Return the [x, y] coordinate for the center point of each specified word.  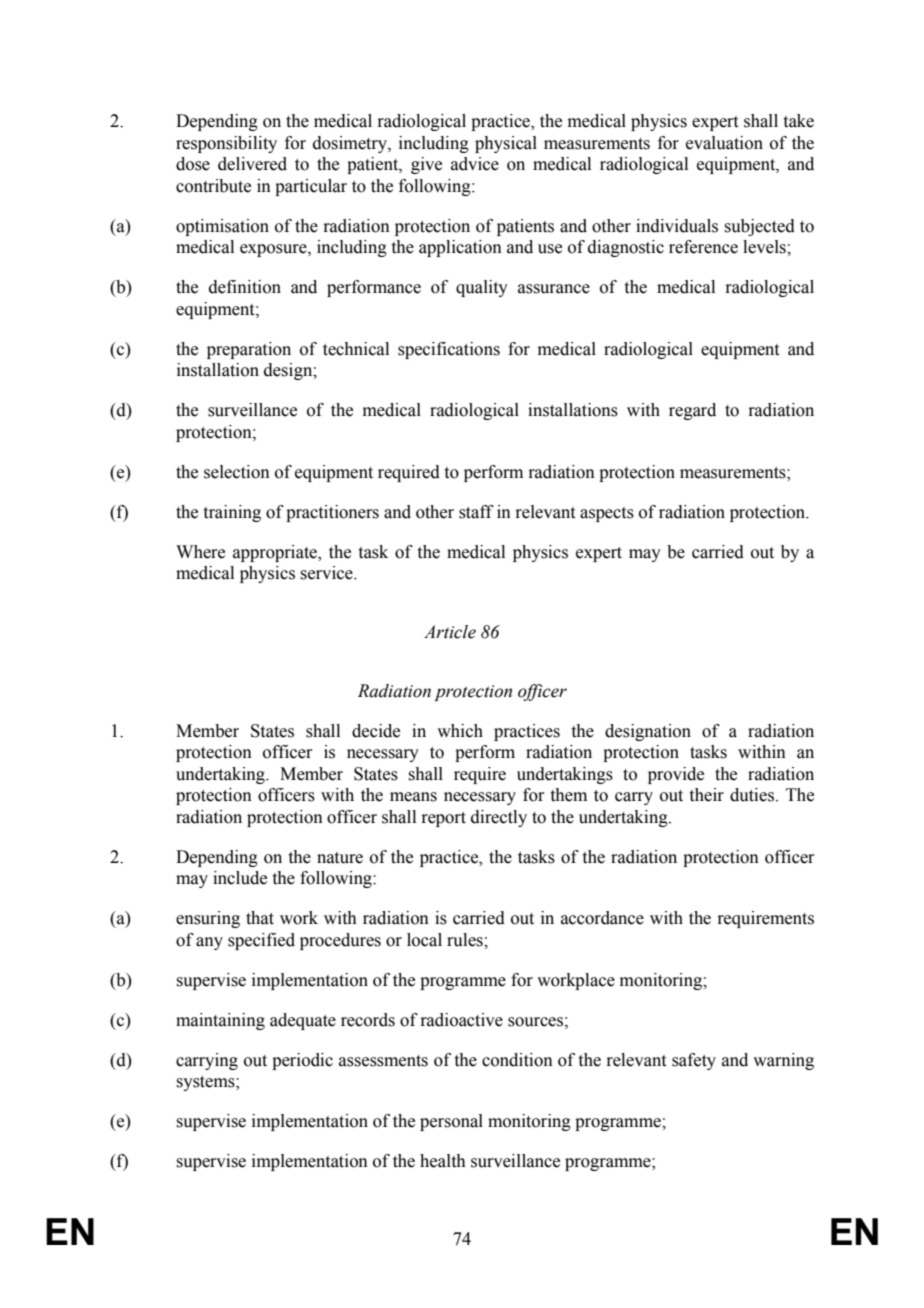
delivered [252, 164]
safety [694, 1061]
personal [451, 1122]
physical [506, 144]
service [327, 573]
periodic [302, 1061]
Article [450, 632]
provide [676, 775]
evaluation [724, 143]
